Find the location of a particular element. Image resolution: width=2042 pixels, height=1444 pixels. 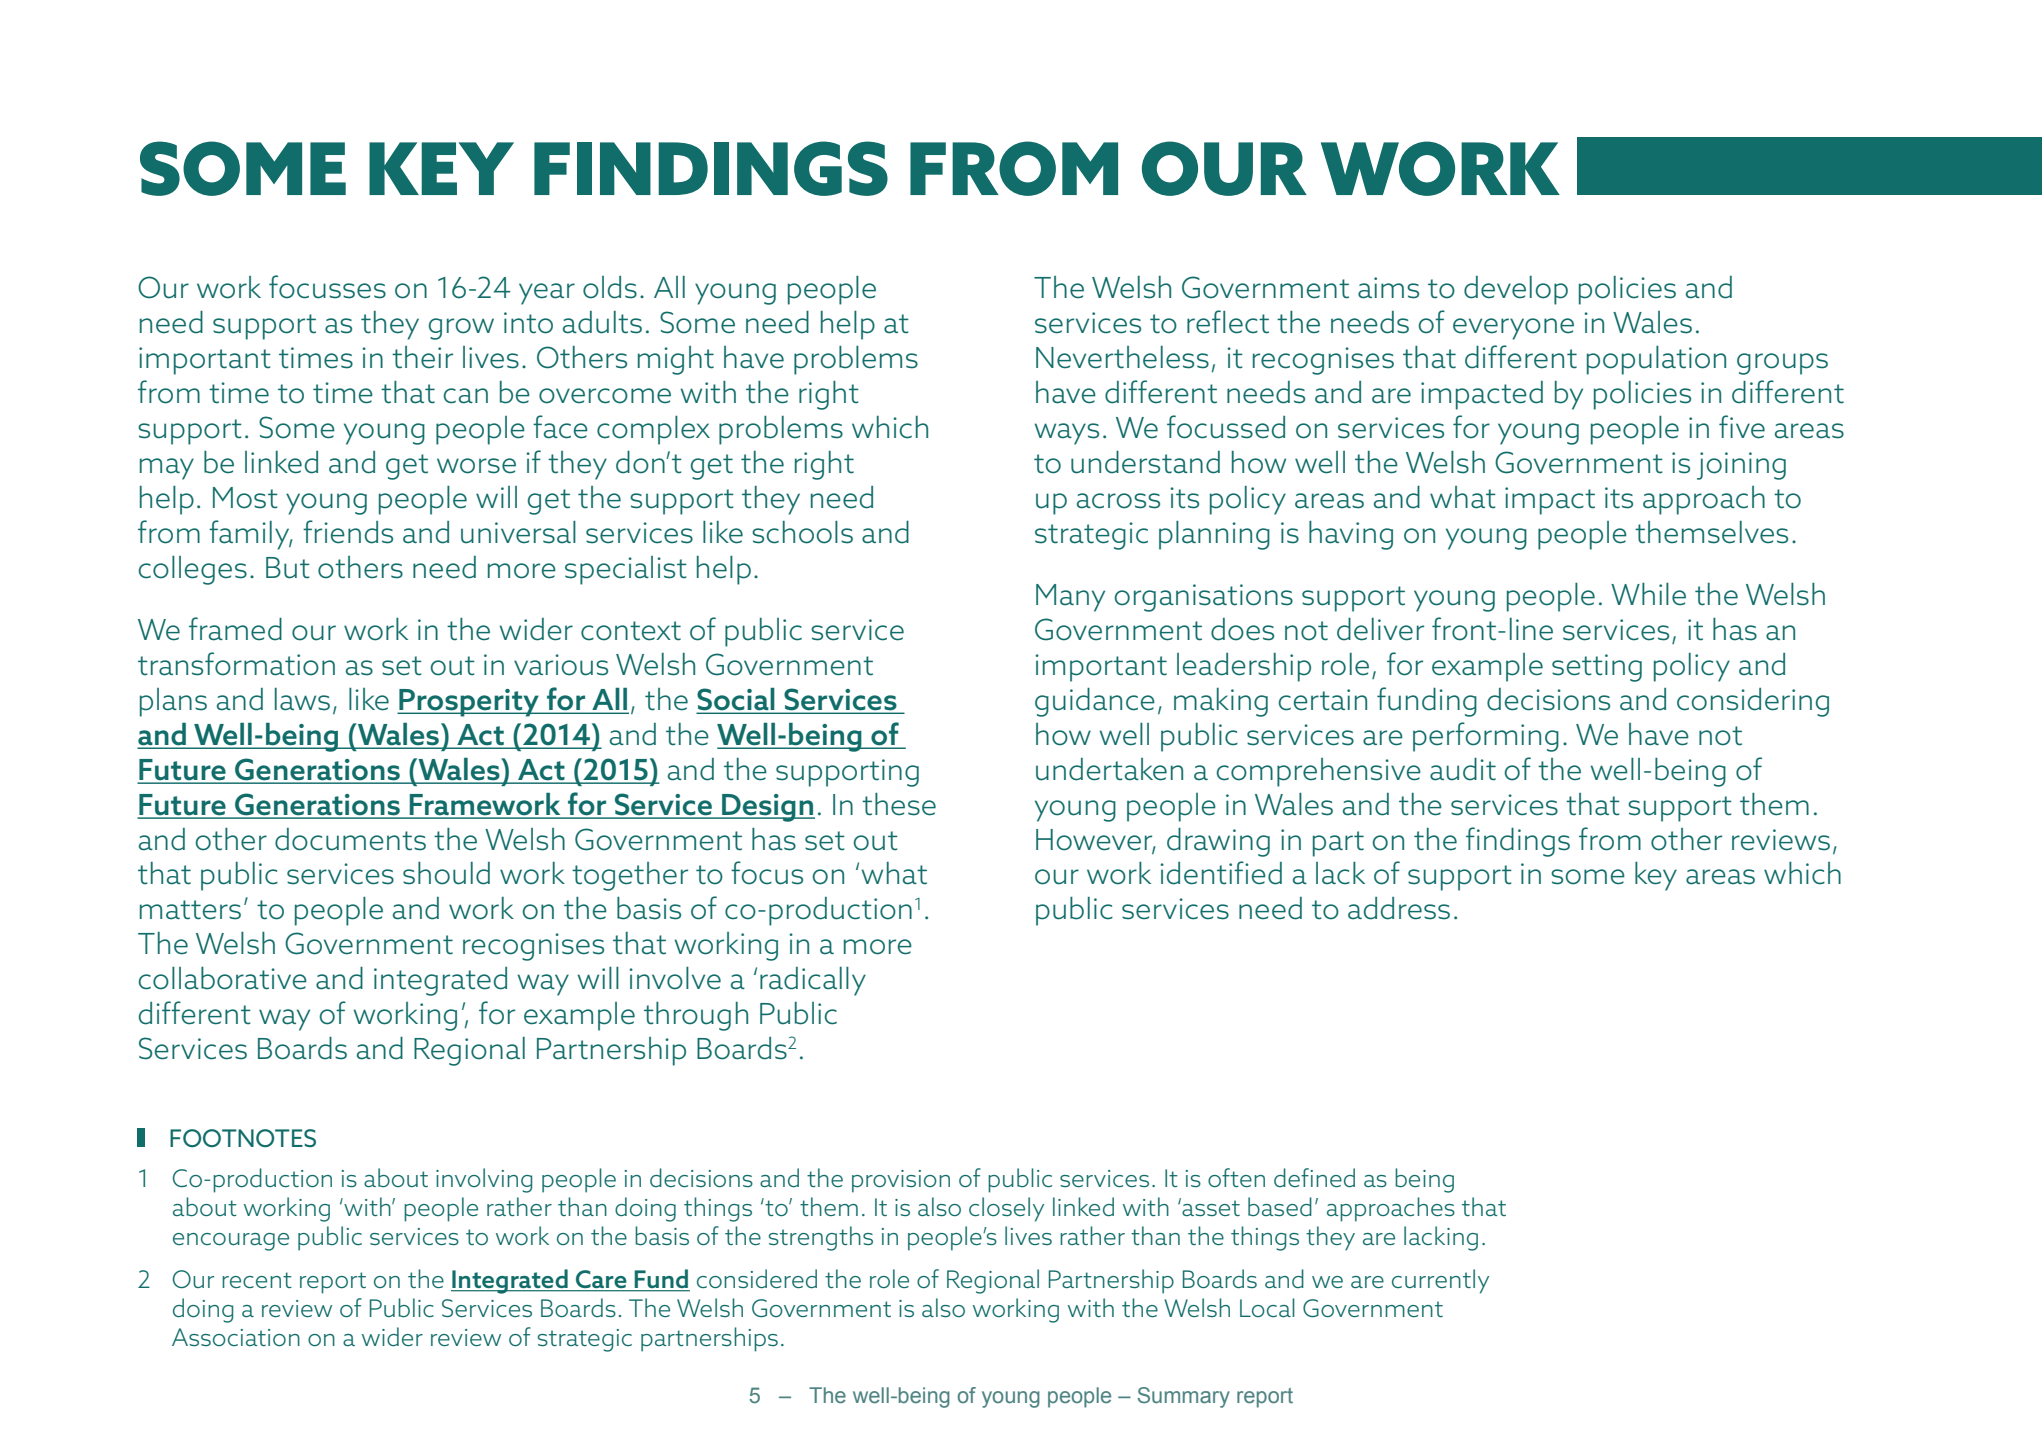

these is located at coordinates (899, 804).
